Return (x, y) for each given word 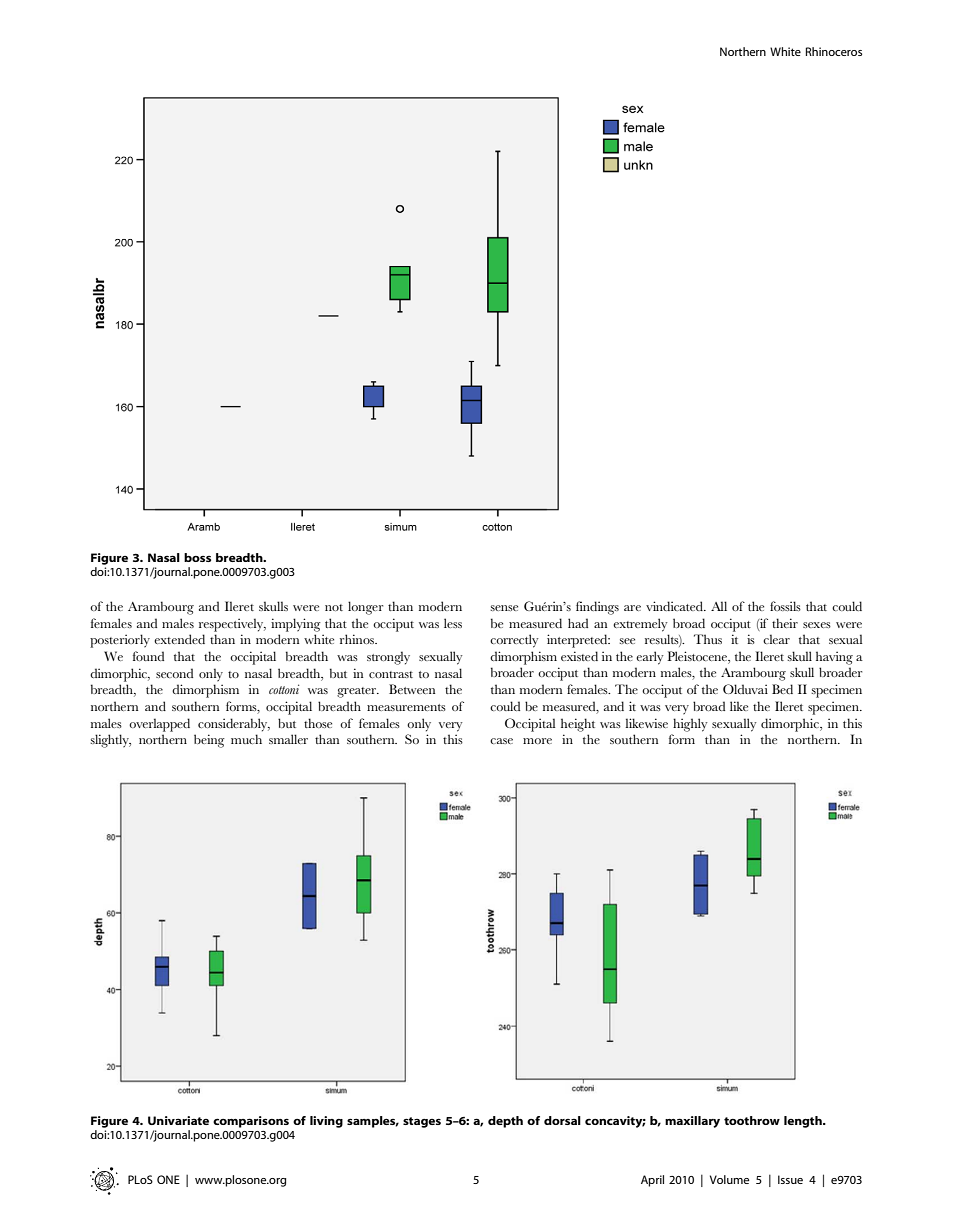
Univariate (178, 1120)
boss (197, 557)
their (785, 623)
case (501, 741)
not (334, 607)
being (209, 741)
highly (690, 725)
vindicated (675, 606)
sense (504, 608)
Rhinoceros (834, 51)
